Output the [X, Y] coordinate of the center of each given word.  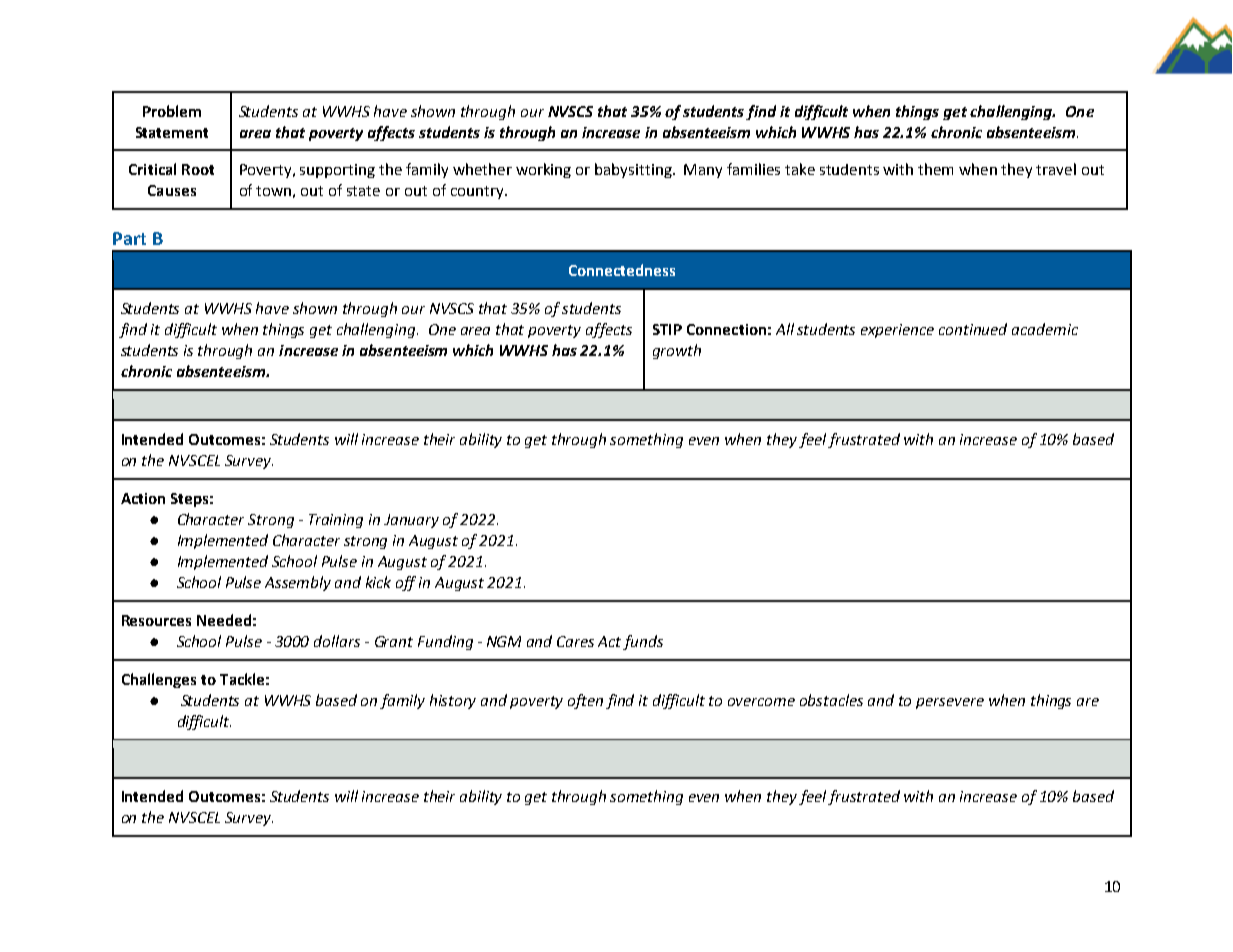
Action [143, 498]
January [411, 521]
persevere [950, 703]
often [585, 701]
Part [129, 238]
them [935, 169]
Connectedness [622, 270]
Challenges [159, 680]
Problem [172, 111]
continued [973, 329]
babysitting [634, 170]
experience [897, 331]
